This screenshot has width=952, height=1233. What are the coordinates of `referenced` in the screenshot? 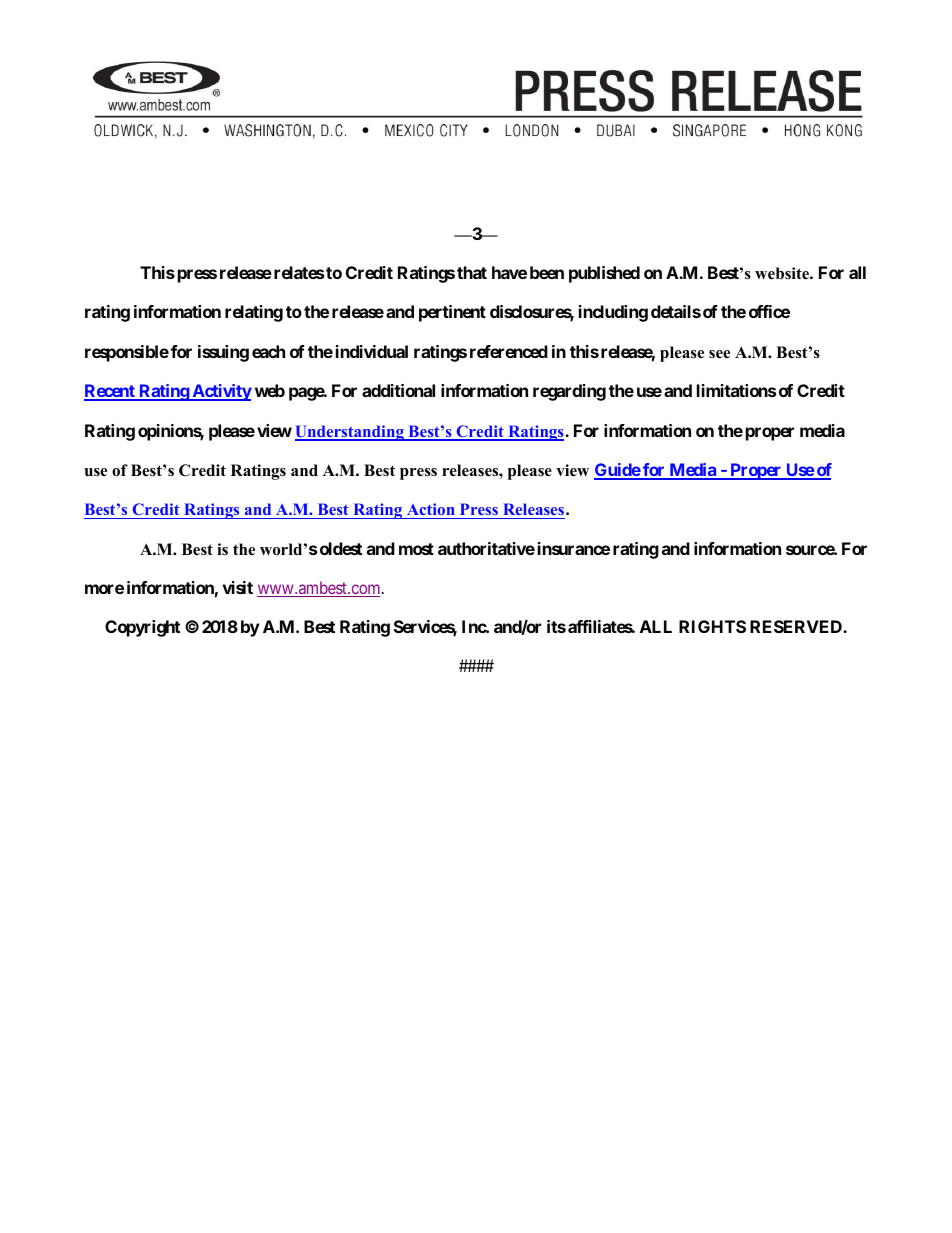 It's located at (509, 351).
